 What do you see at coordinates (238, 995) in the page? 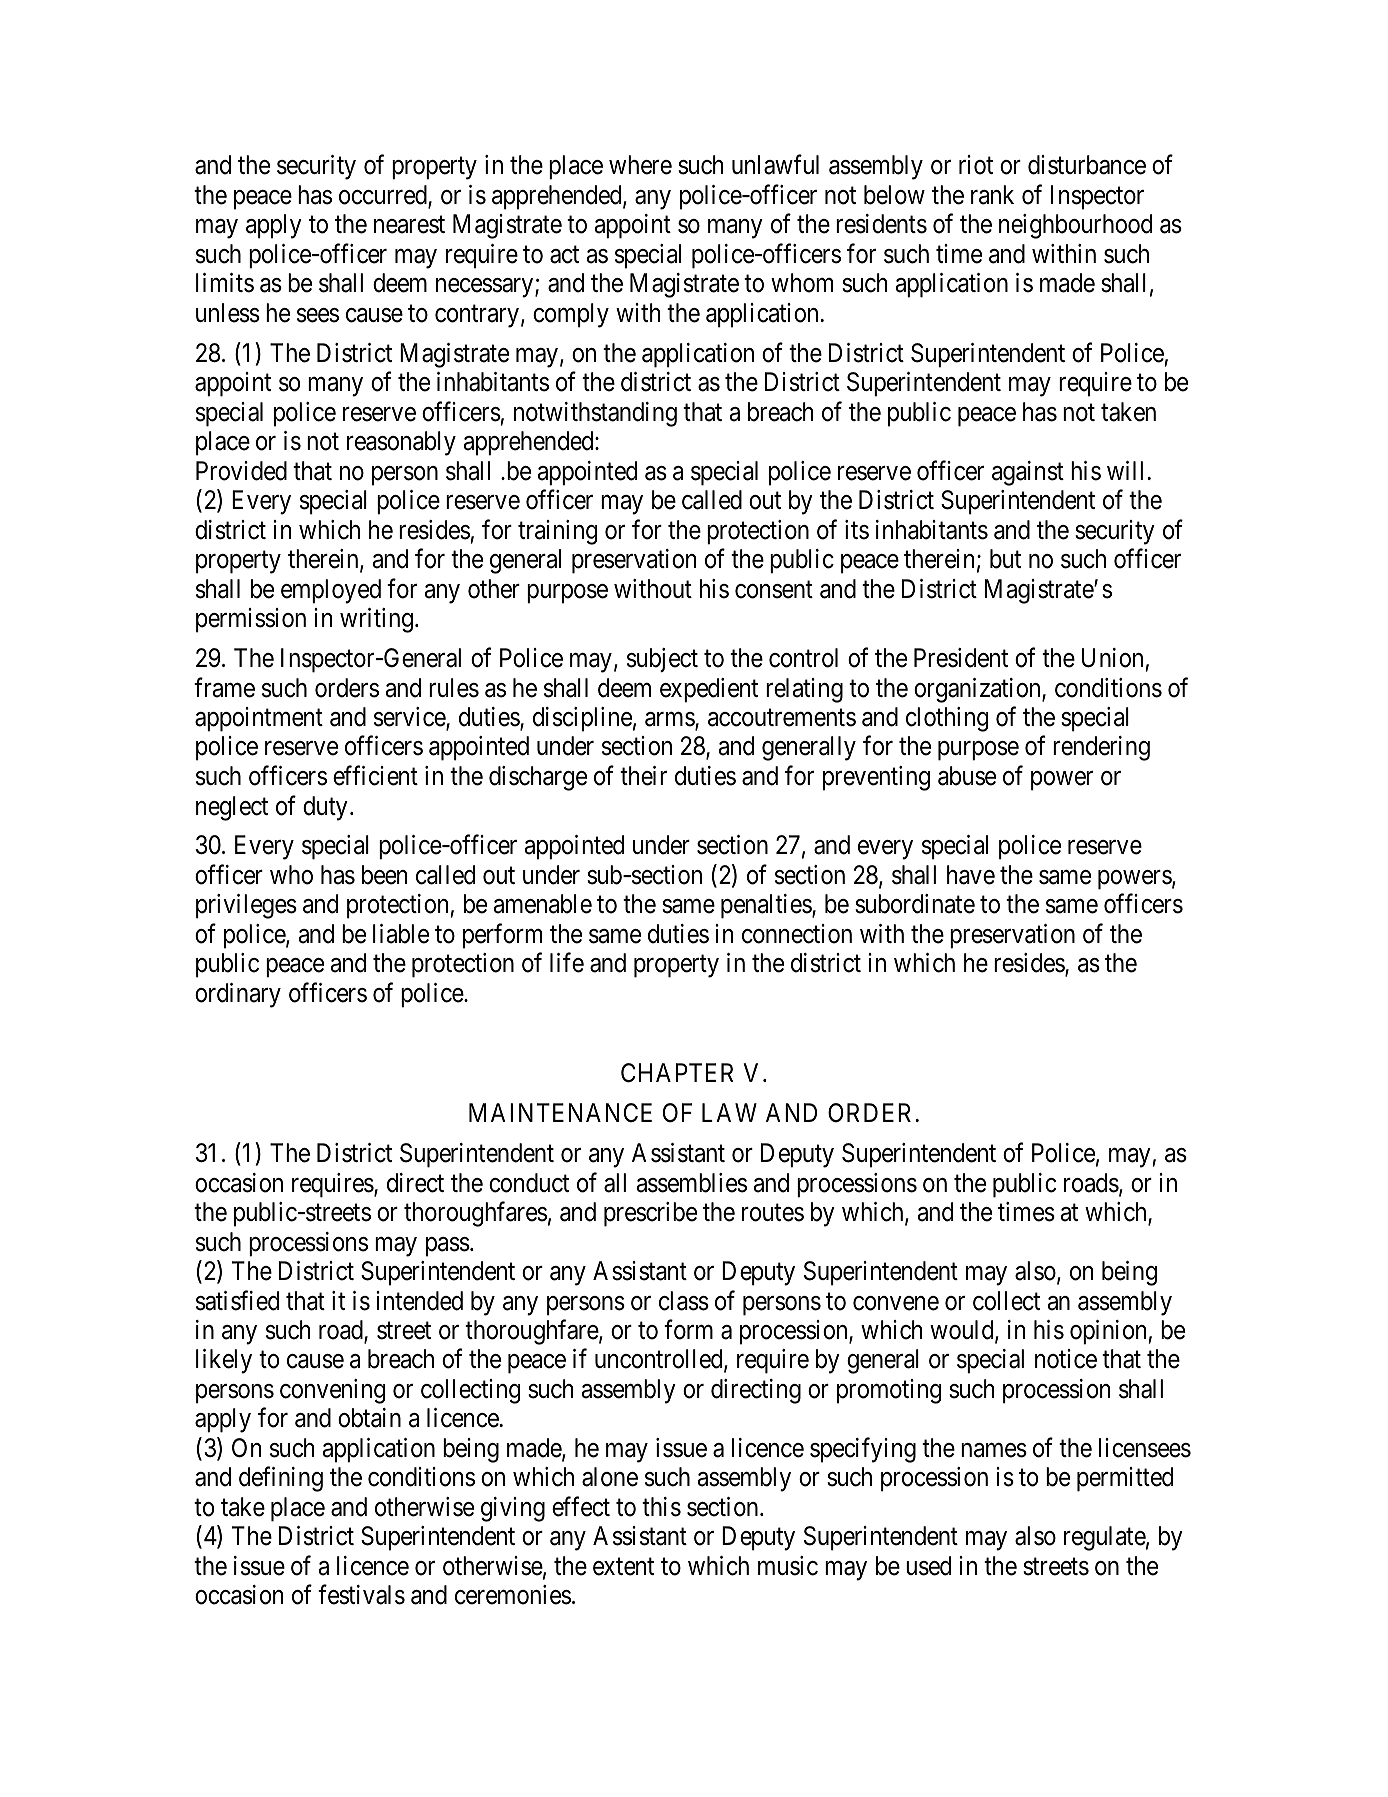
I see `ordinary` at bounding box center [238, 995].
